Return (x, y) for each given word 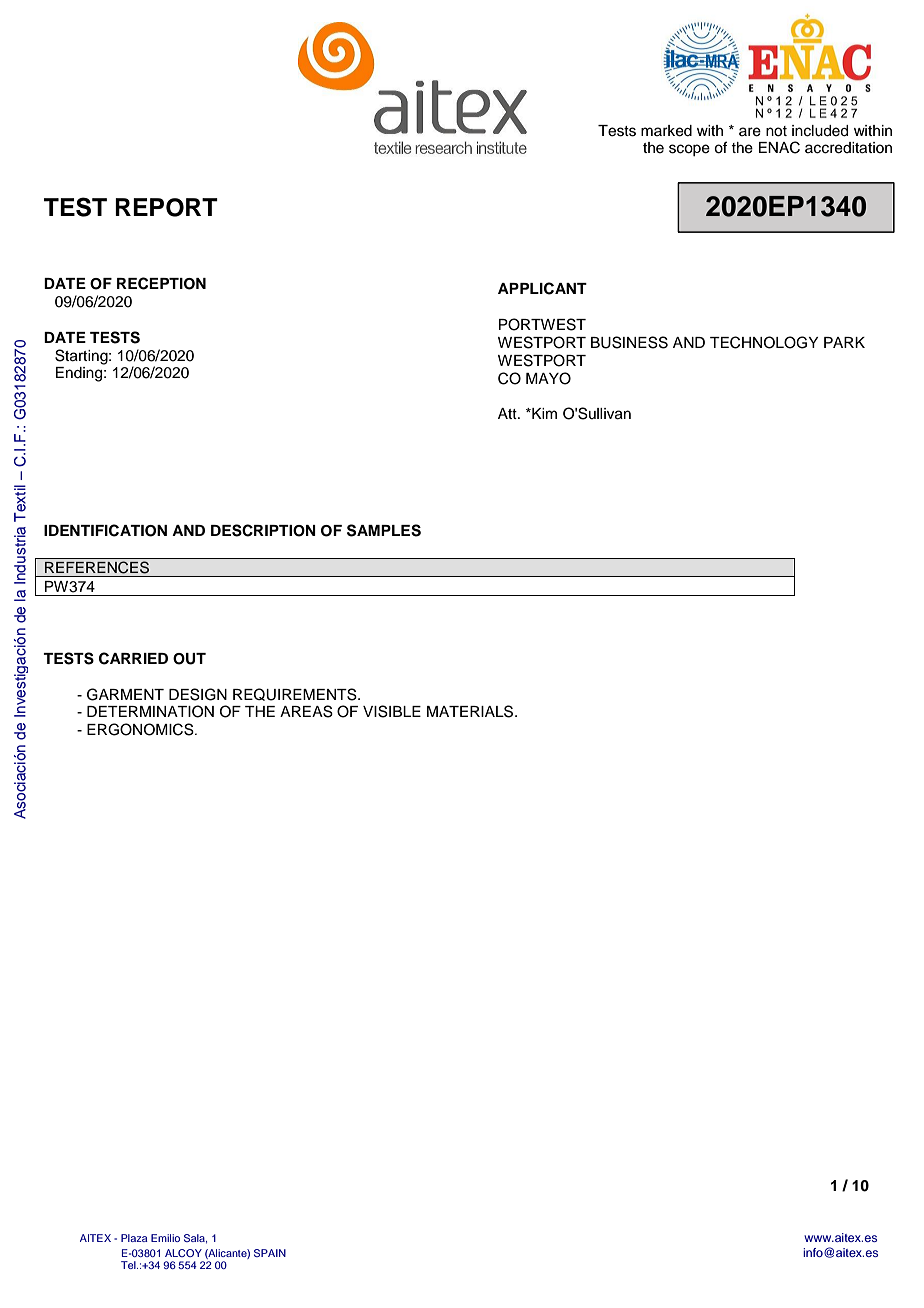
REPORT (166, 207)
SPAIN (270, 1253)
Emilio (165, 1238)
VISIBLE (392, 711)
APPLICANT (542, 288)
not (776, 131)
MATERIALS (471, 711)
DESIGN (198, 694)
